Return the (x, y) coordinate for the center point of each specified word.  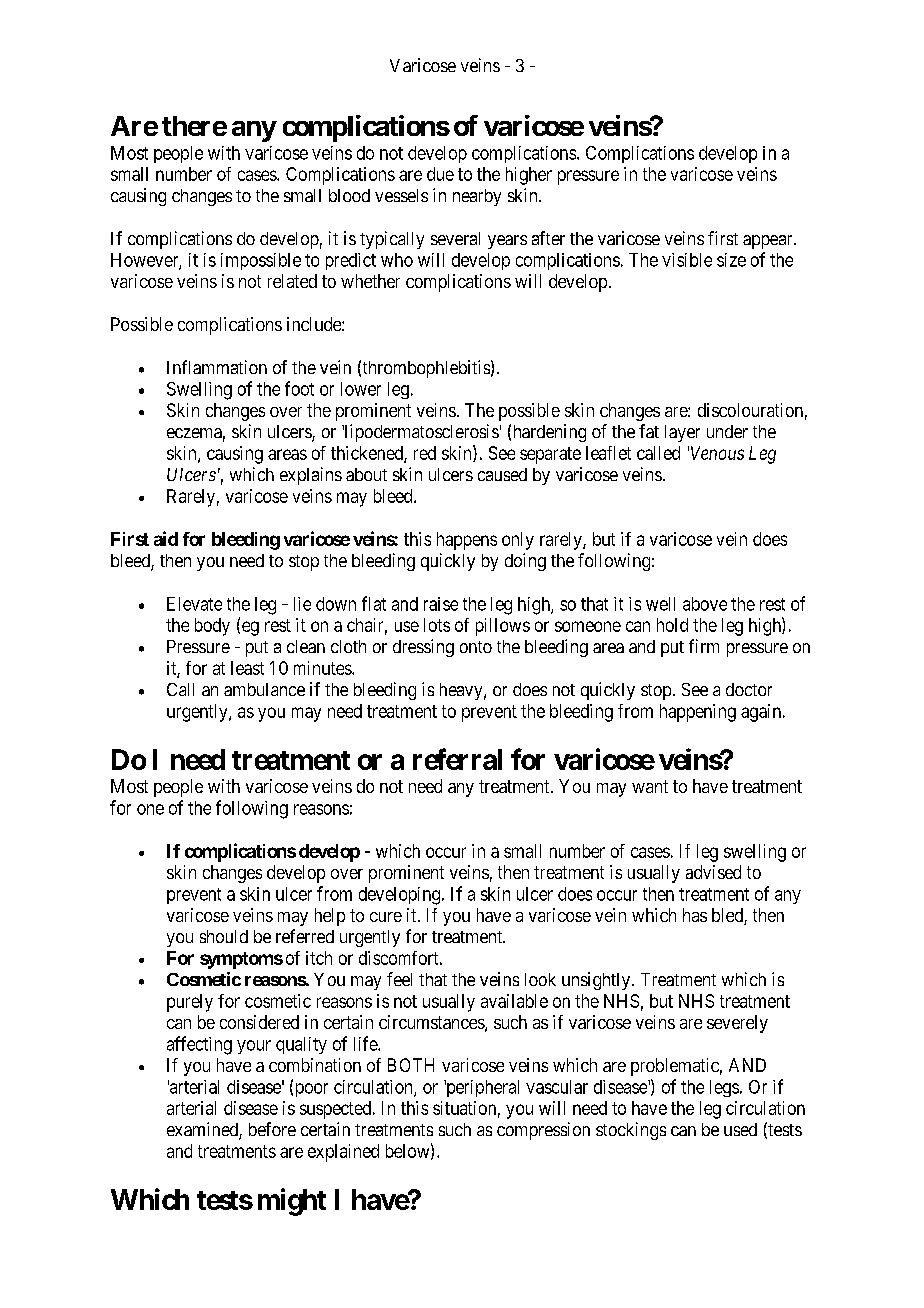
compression (543, 1131)
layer (682, 433)
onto (476, 647)
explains (311, 476)
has (695, 915)
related (292, 281)
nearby (477, 197)
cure (386, 917)
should (224, 936)
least (247, 668)
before (272, 1129)
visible (687, 260)
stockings (631, 1131)
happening (698, 713)
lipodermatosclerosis (420, 433)
